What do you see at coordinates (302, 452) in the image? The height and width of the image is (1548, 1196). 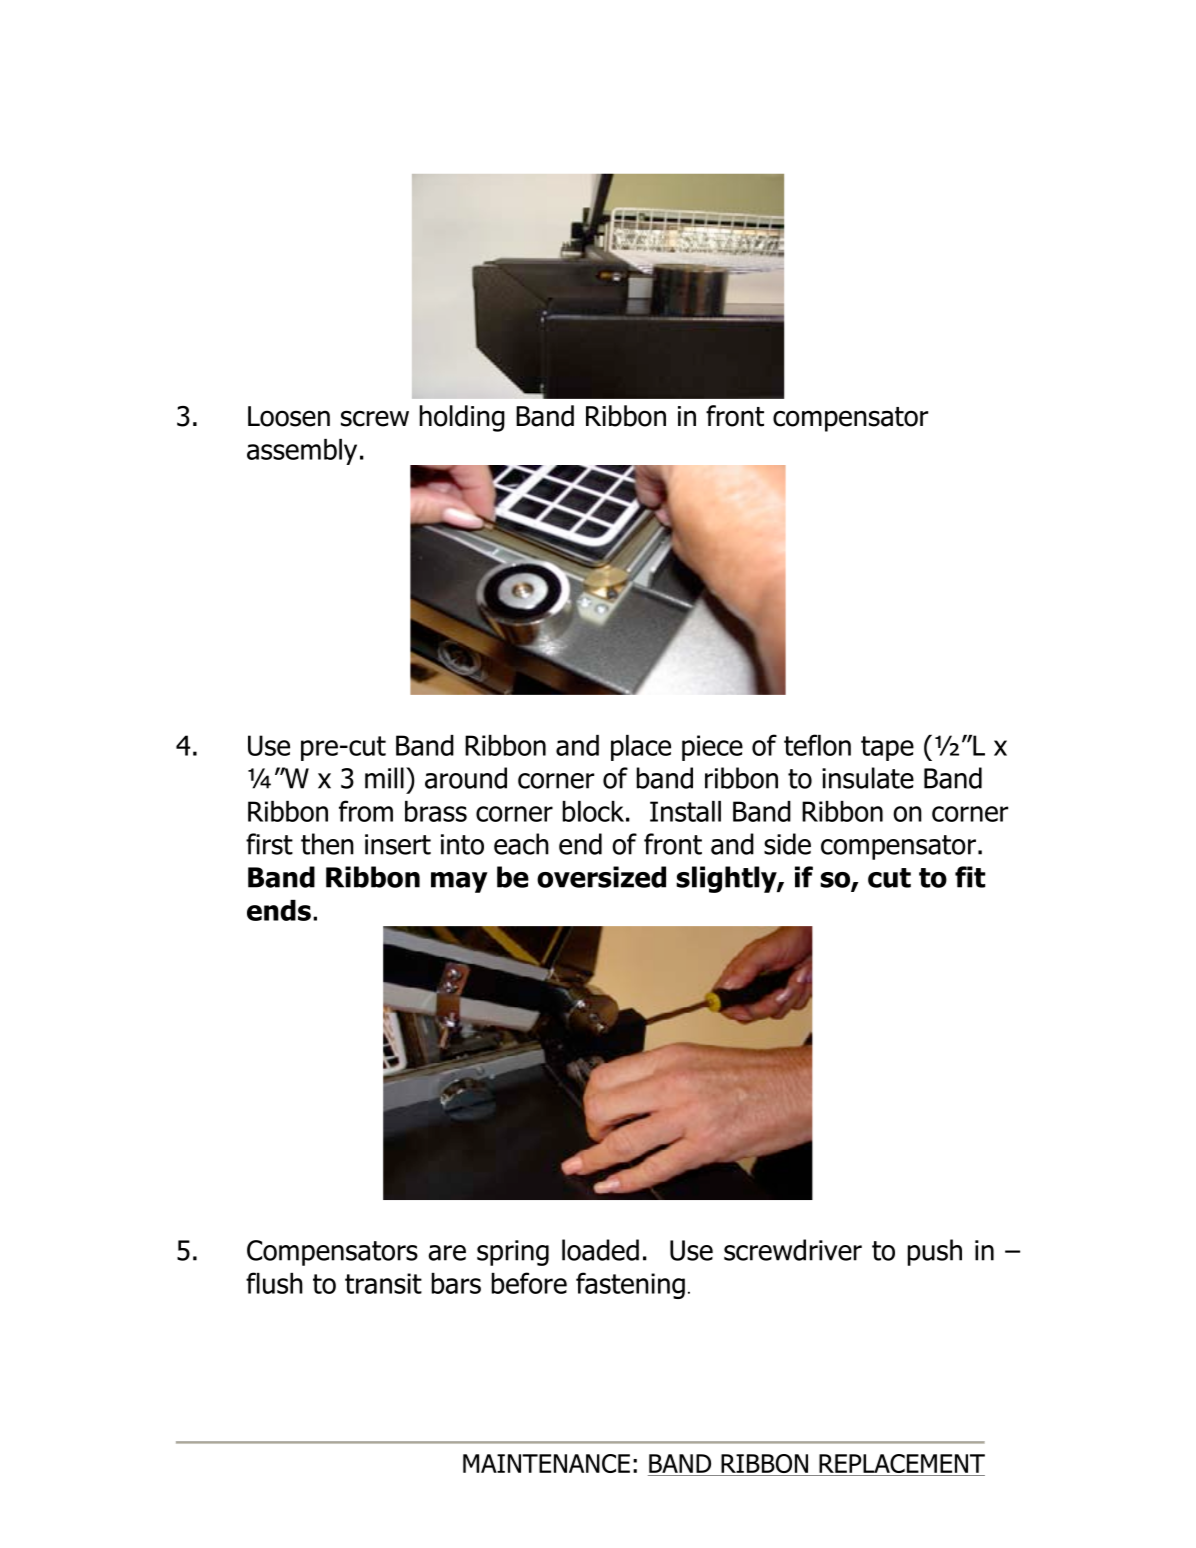 I see `assembly` at bounding box center [302, 452].
